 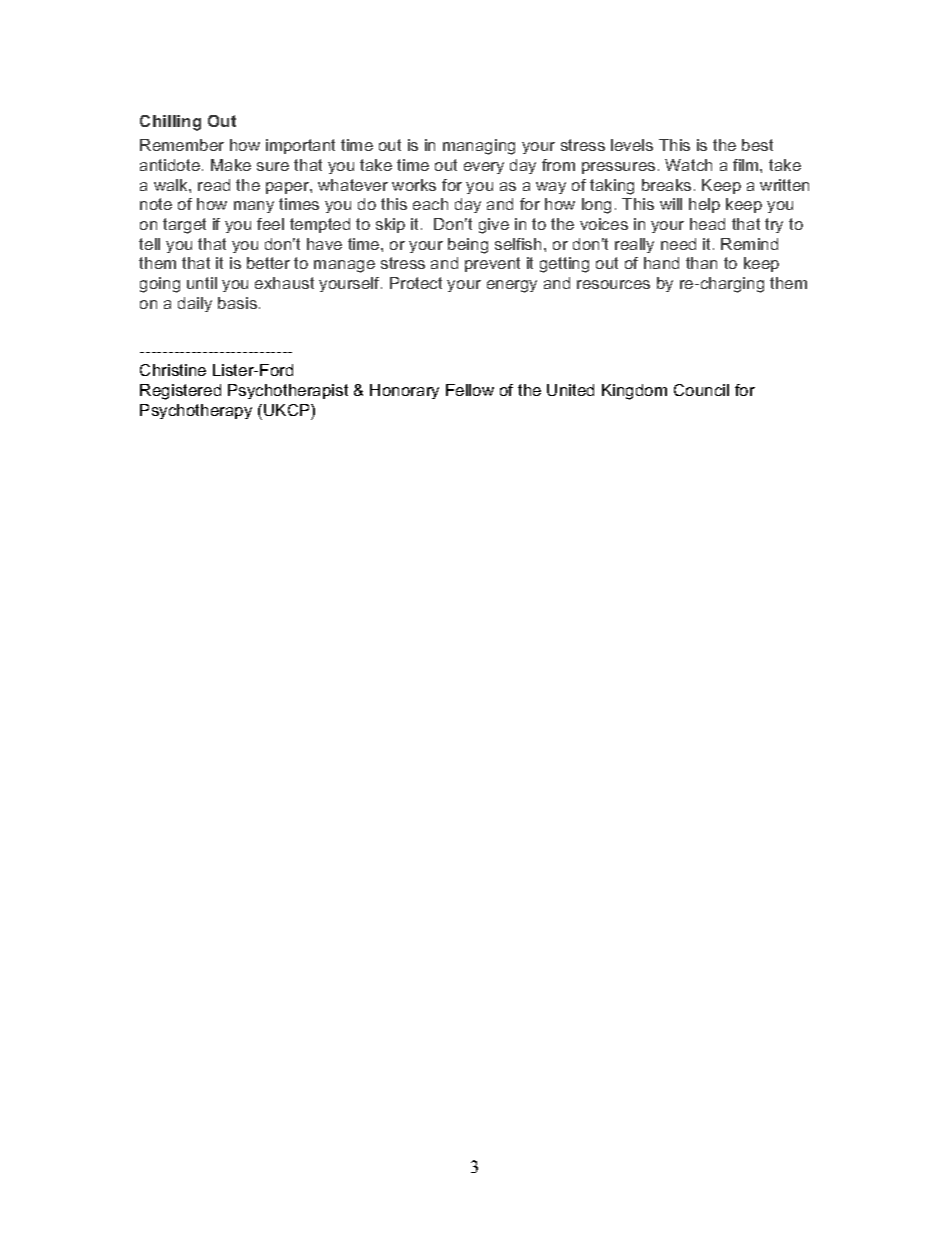 What do you see at coordinates (492, 264) in the screenshot?
I see `prevent` at bounding box center [492, 264].
